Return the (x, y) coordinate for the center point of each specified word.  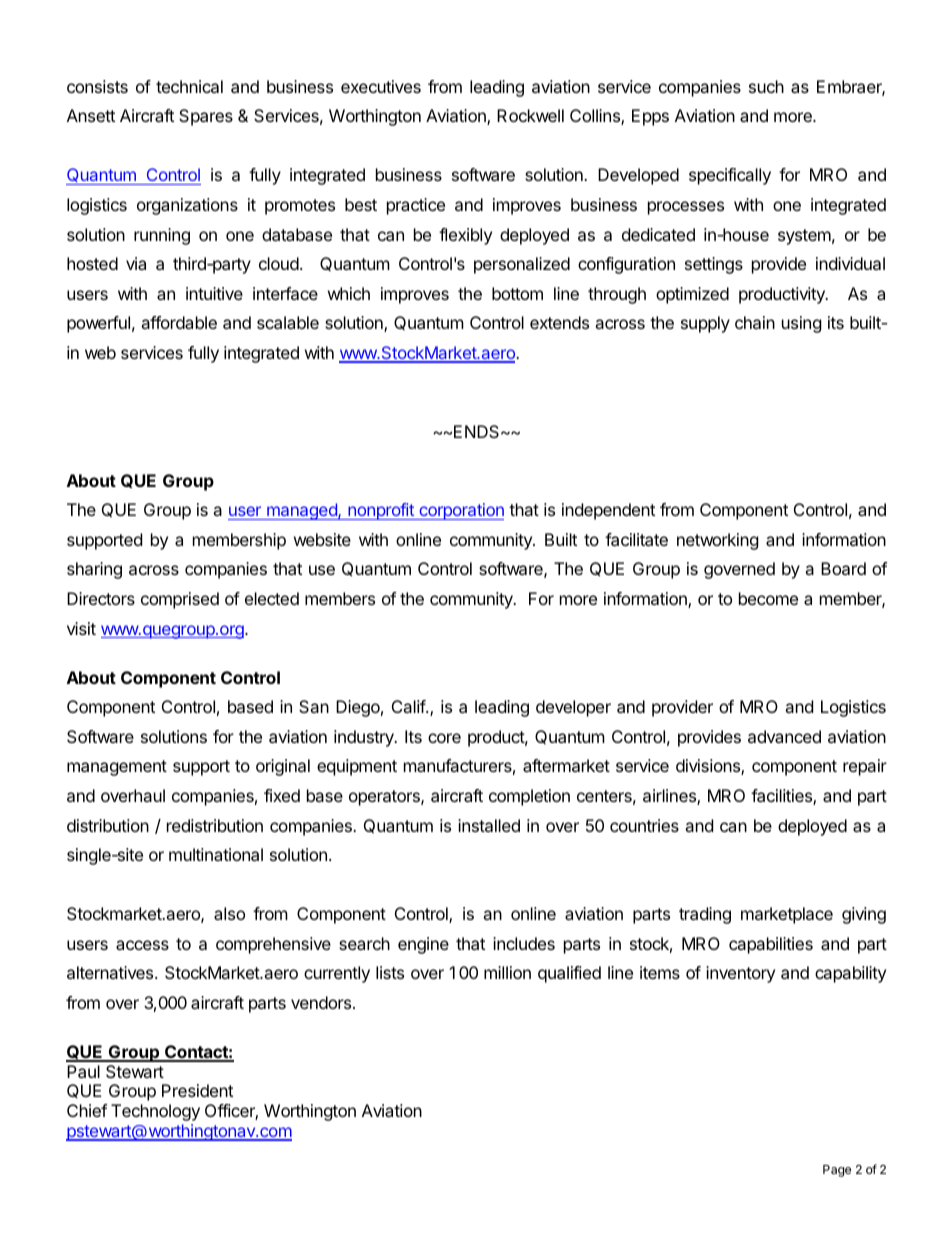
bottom (517, 293)
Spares (206, 117)
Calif (409, 706)
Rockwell (530, 115)
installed (489, 825)
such (766, 86)
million (507, 972)
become (768, 598)
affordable (179, 322)
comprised (180, 600)
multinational (216, 854)
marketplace (787, 915)
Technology (155, 1112)
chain (755, 322)
